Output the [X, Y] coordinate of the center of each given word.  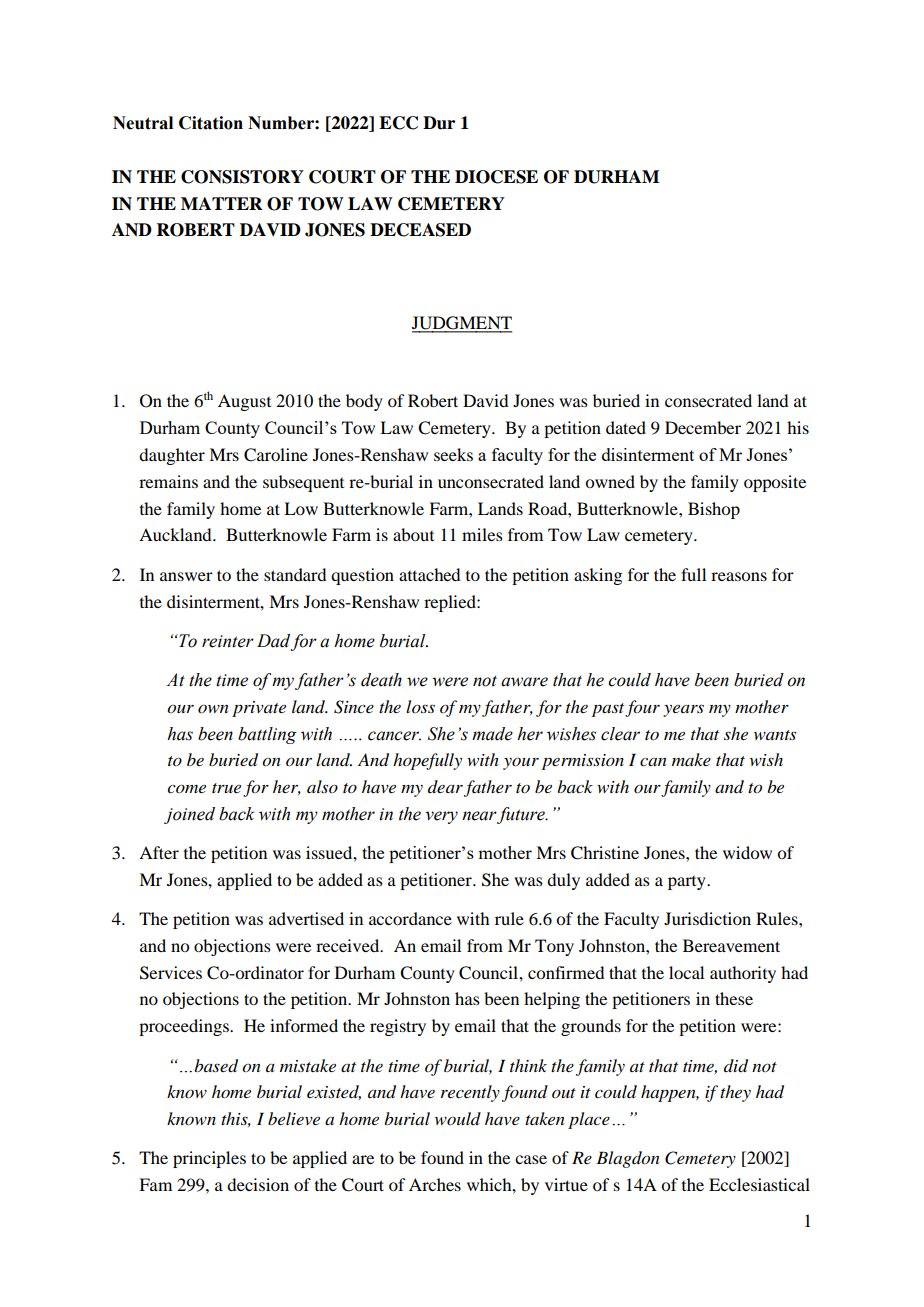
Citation [211, 123]
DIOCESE [496, 177]
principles [209, 1159]
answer [186, 576]
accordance [410, 918]
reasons [739, 576]
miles [482, 534]
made [492, 734]
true [226, 788]
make [691, 759]
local [686, 972]
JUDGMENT [462, 324]
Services [171, 973]
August [244, 402]
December [703, 427]
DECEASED [420, 230]
